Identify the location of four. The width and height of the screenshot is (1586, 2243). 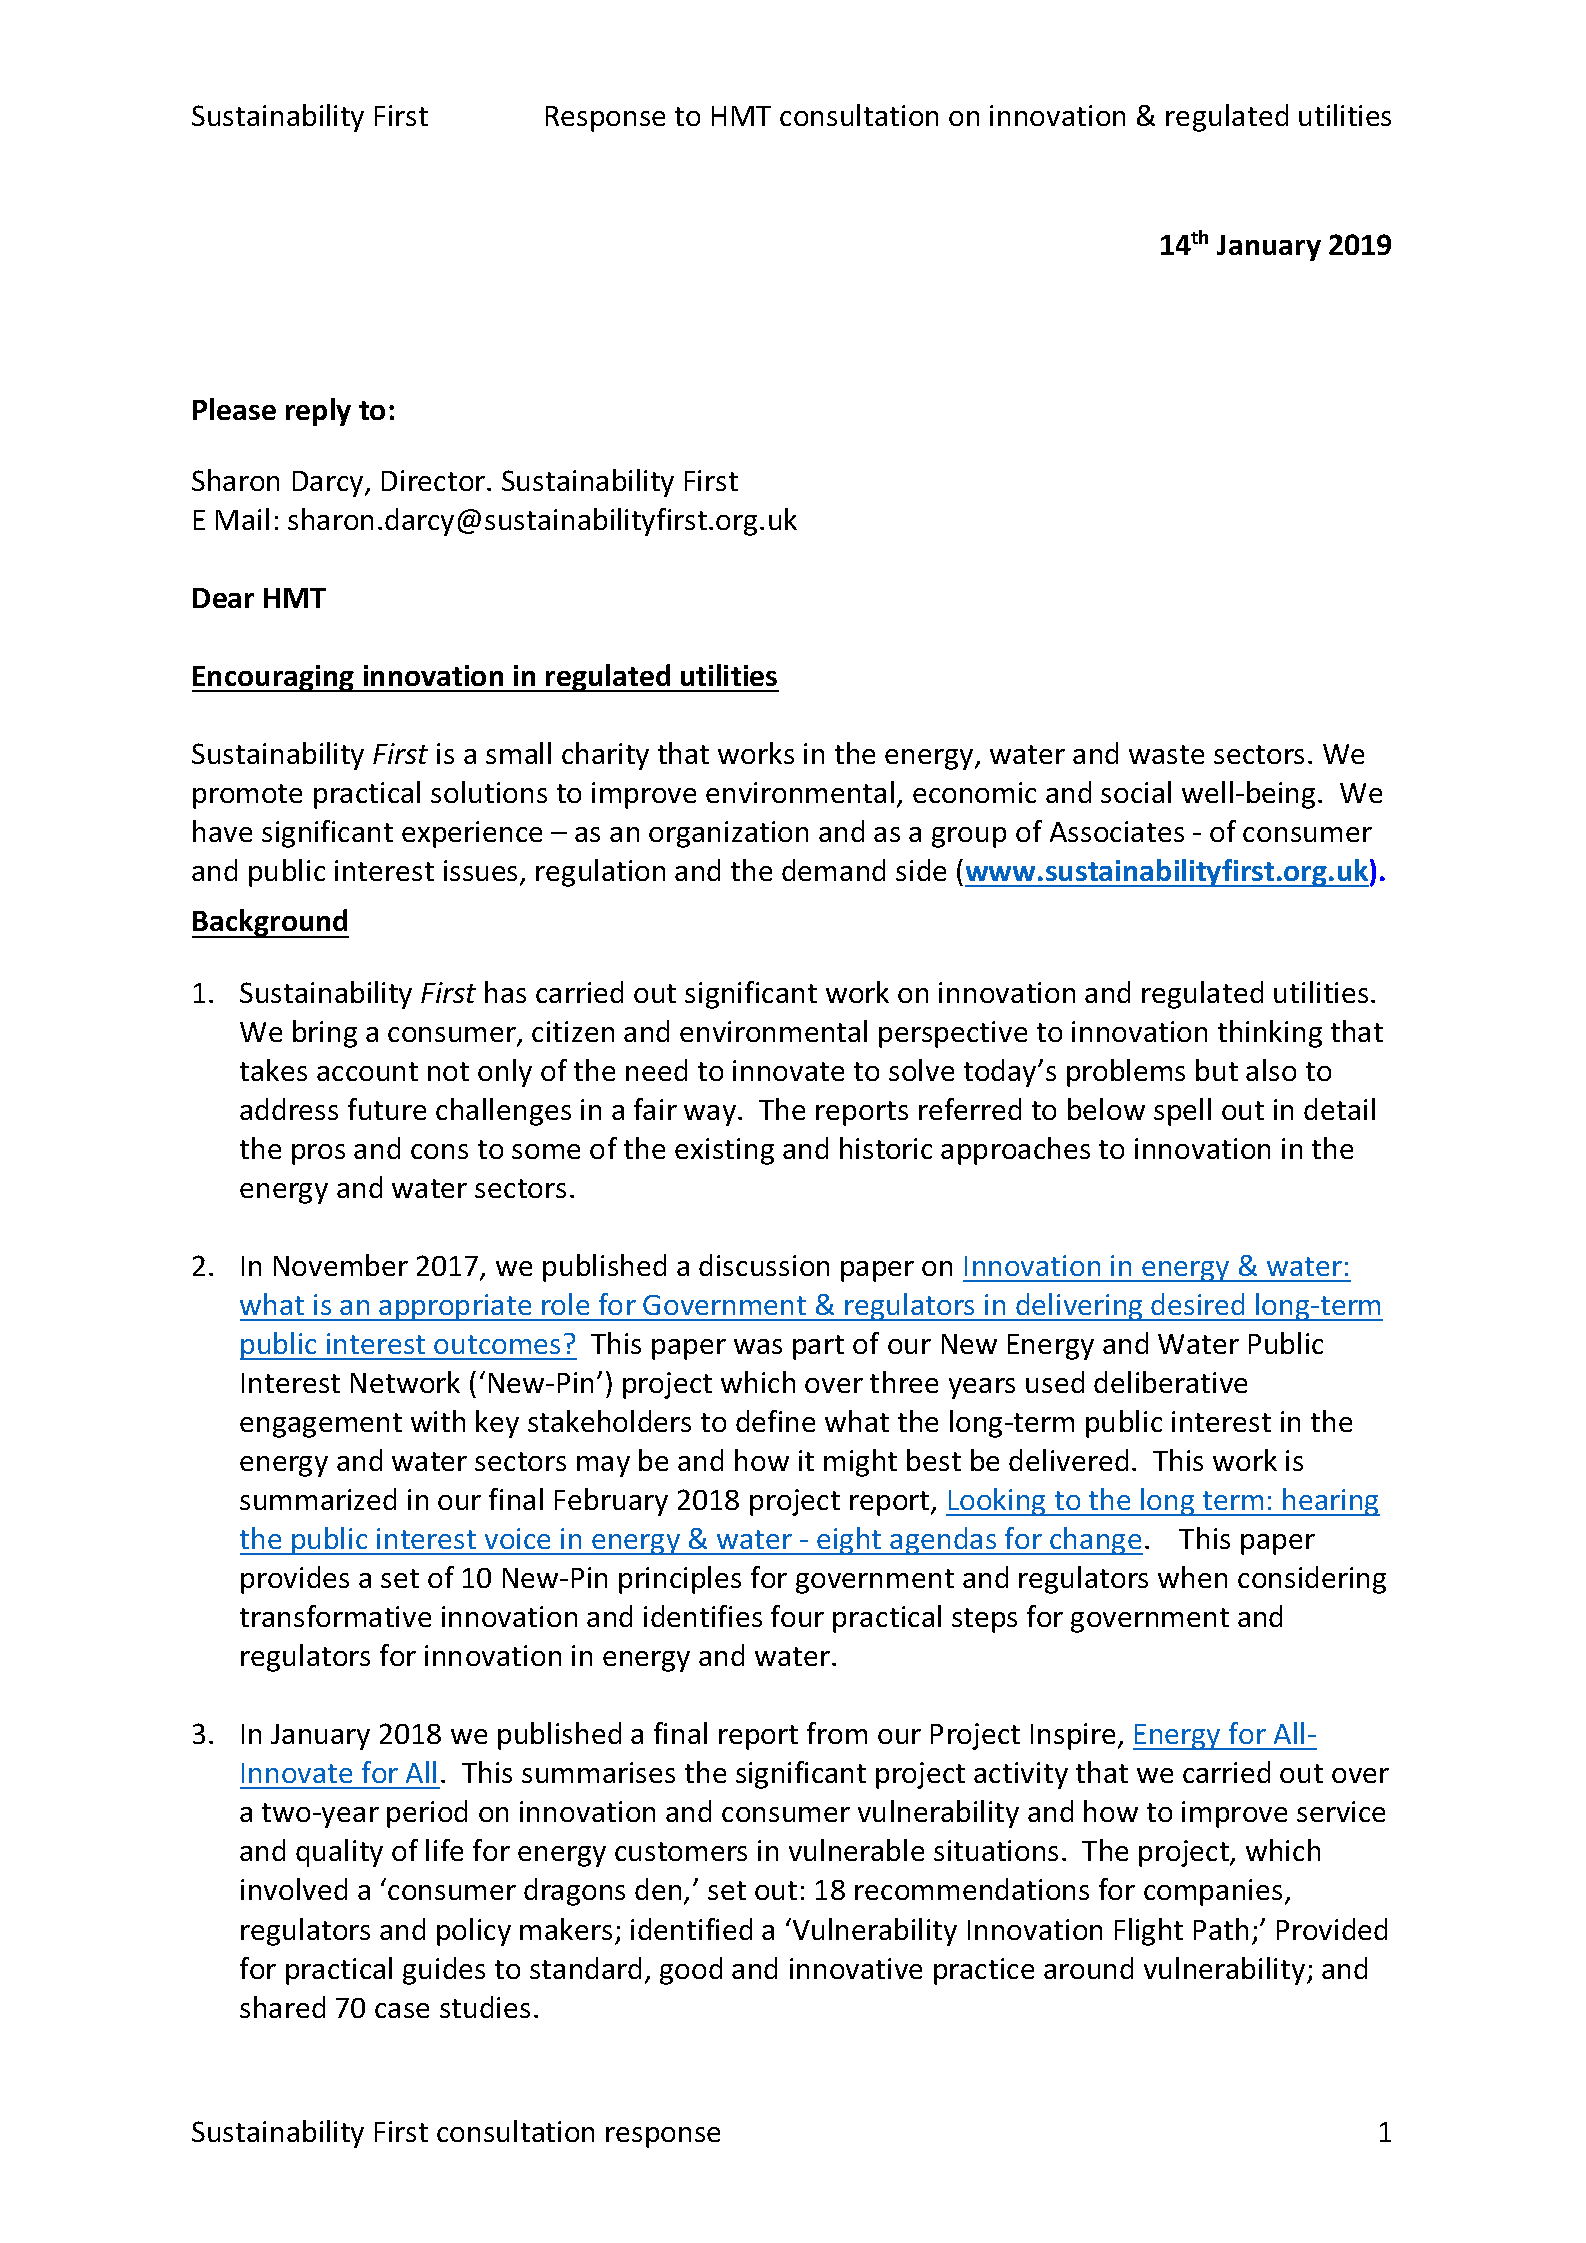
(797, 1616).
